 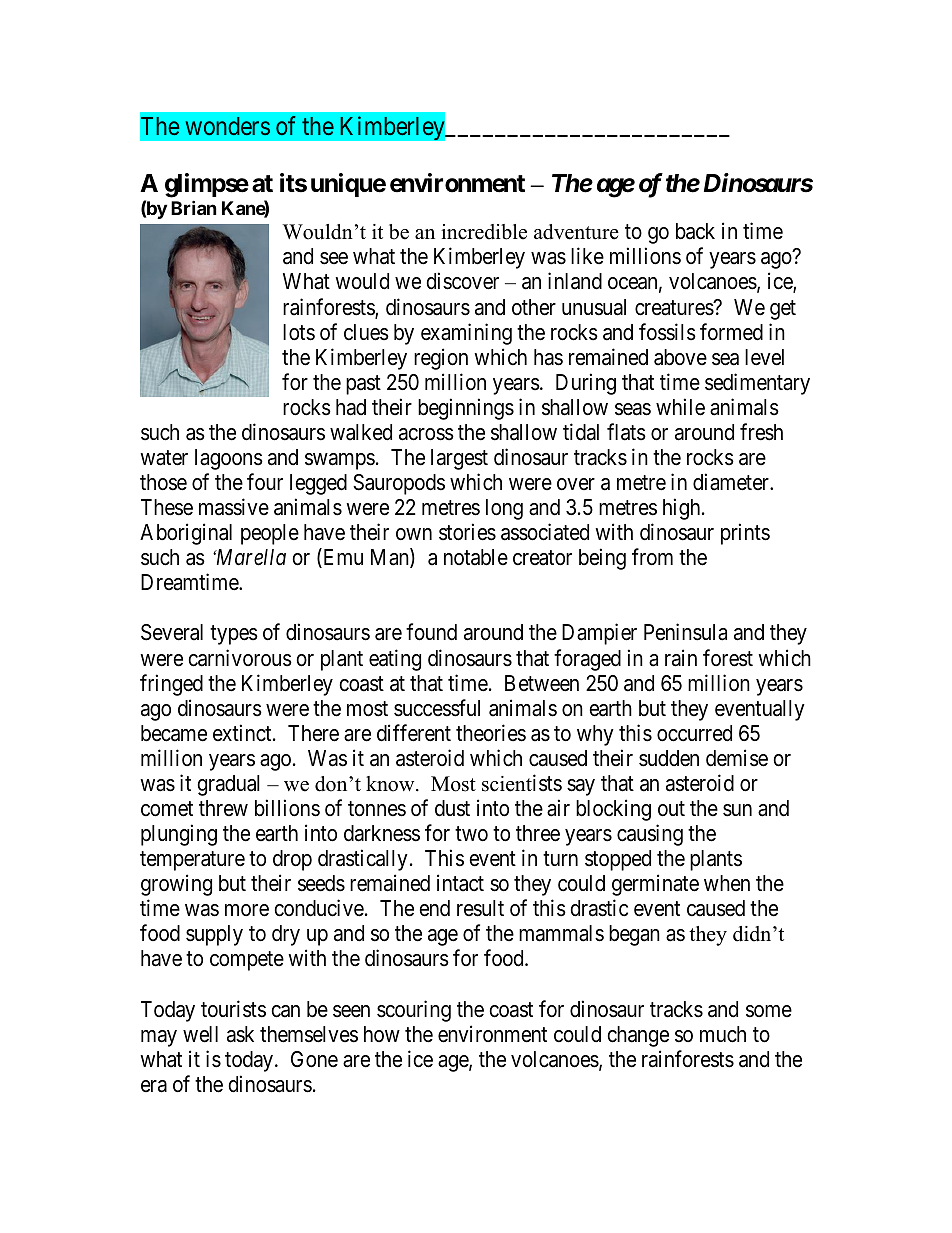 I want to click on notable, so click(x=476, y=557).
